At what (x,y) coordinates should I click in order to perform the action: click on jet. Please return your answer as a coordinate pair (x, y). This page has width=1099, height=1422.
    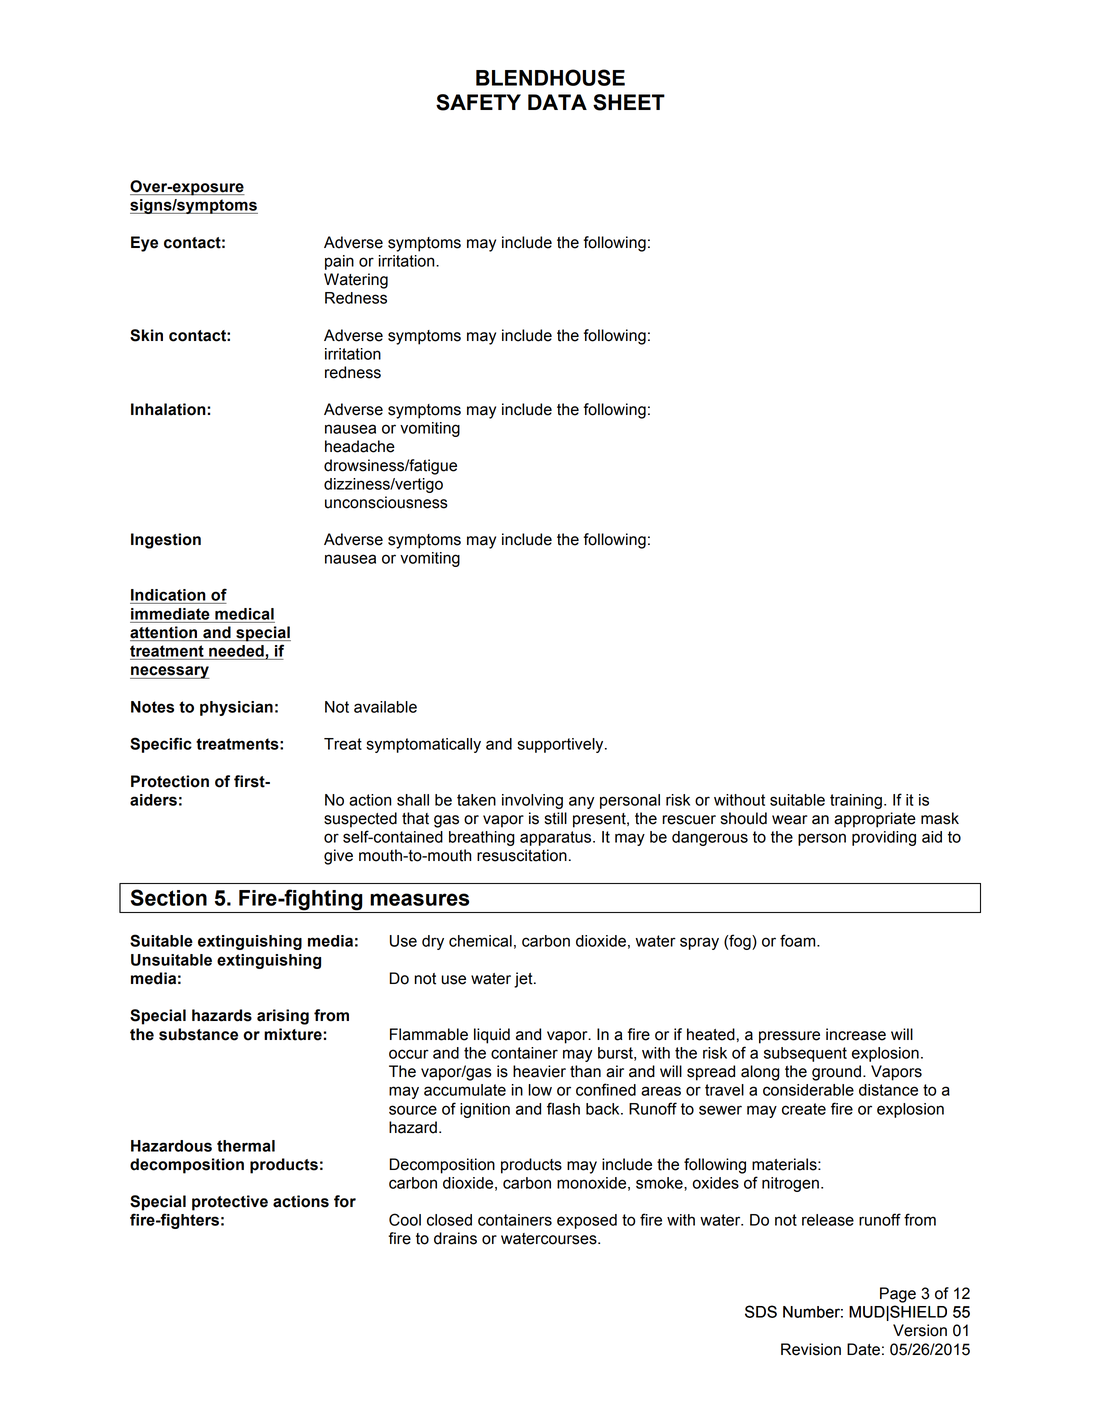
    Looking at the image, I should click on (524, 980).
